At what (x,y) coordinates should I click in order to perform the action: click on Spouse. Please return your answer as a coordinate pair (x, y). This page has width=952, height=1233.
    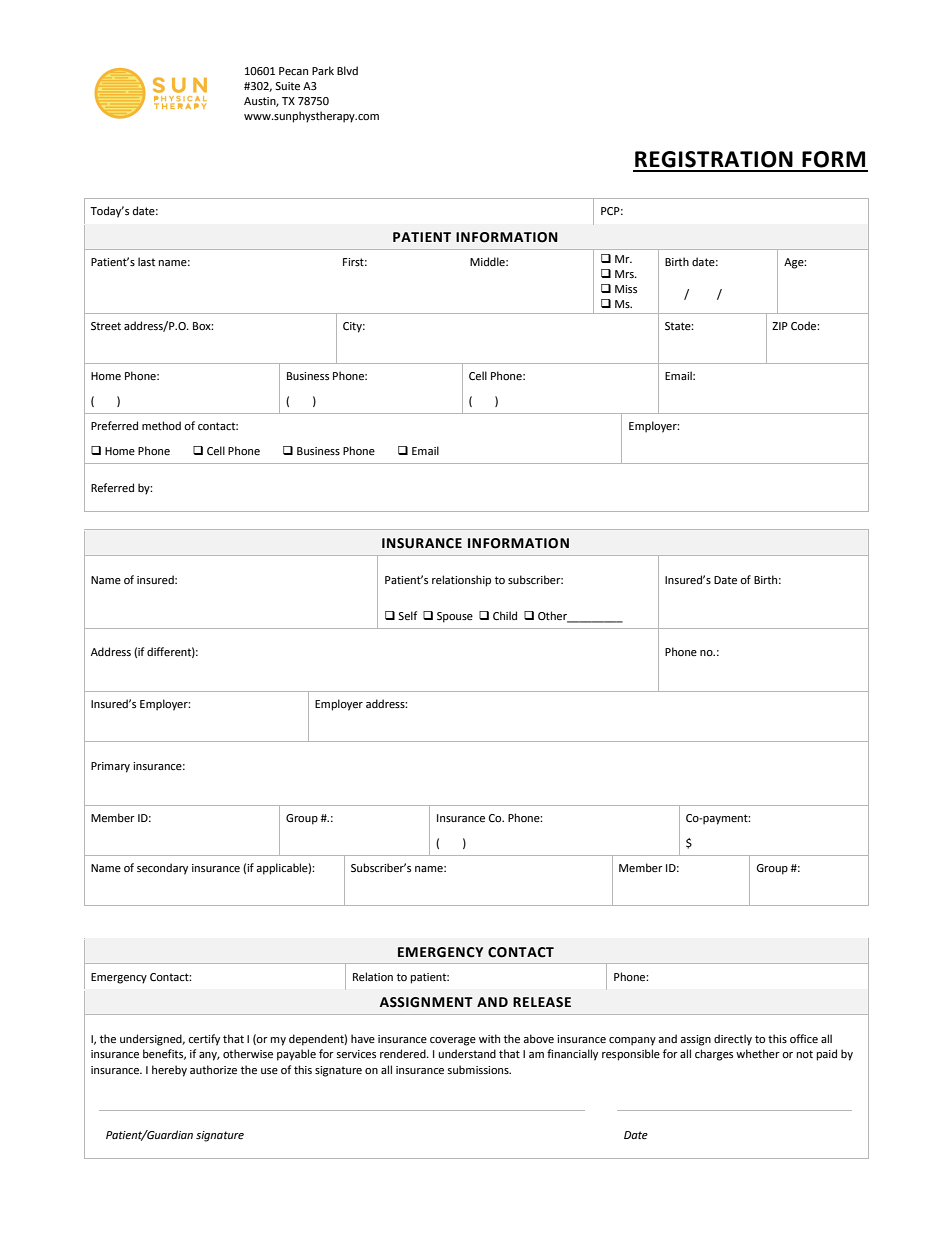
    Looking at the image, I should click on (455, 617).
